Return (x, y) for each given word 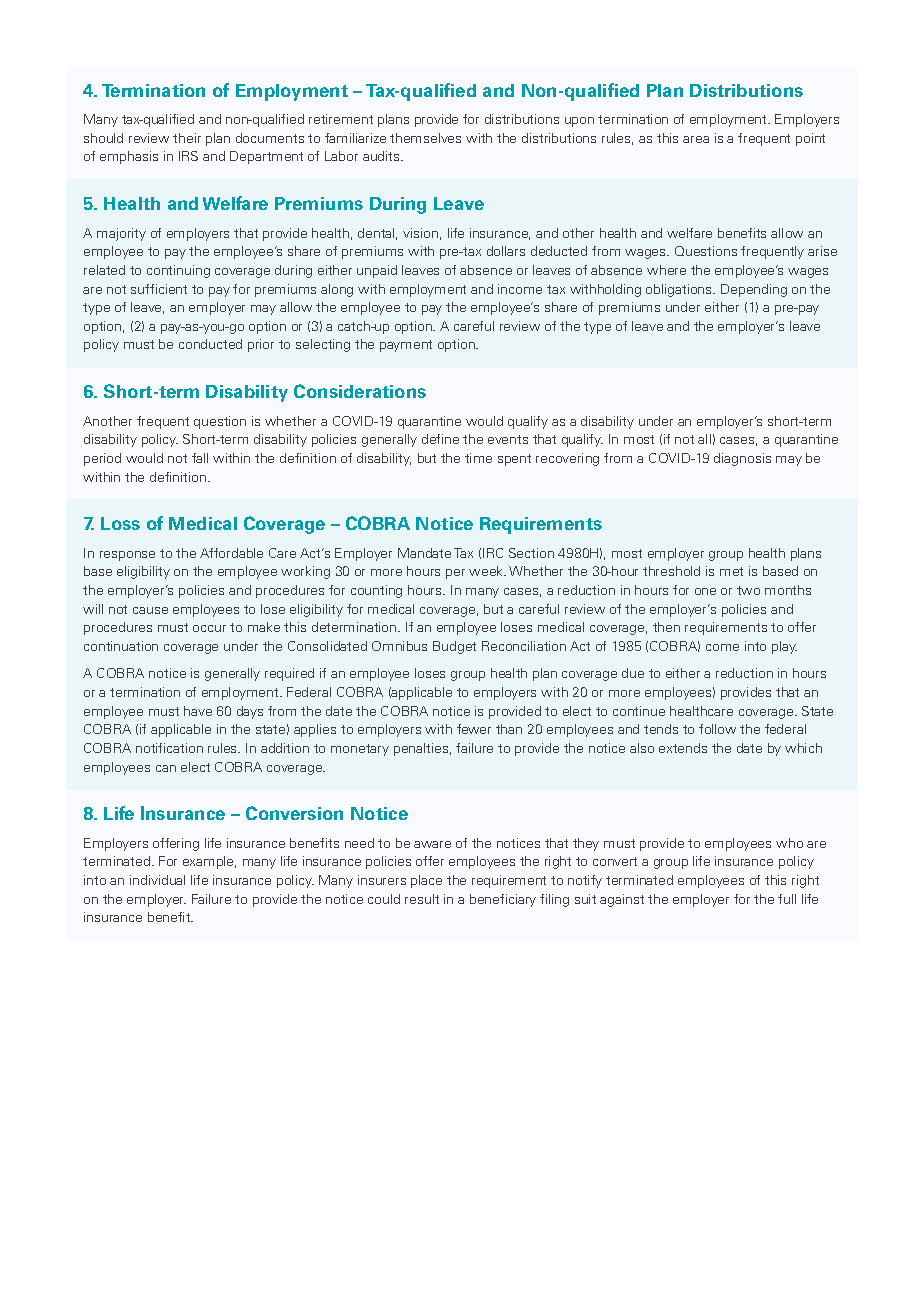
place (426, 881)
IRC (493, 553)
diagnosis (742, 459)
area (696, 139)
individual (157, 880)
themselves (425, 138)
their (187, 138)
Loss (120, 523)
